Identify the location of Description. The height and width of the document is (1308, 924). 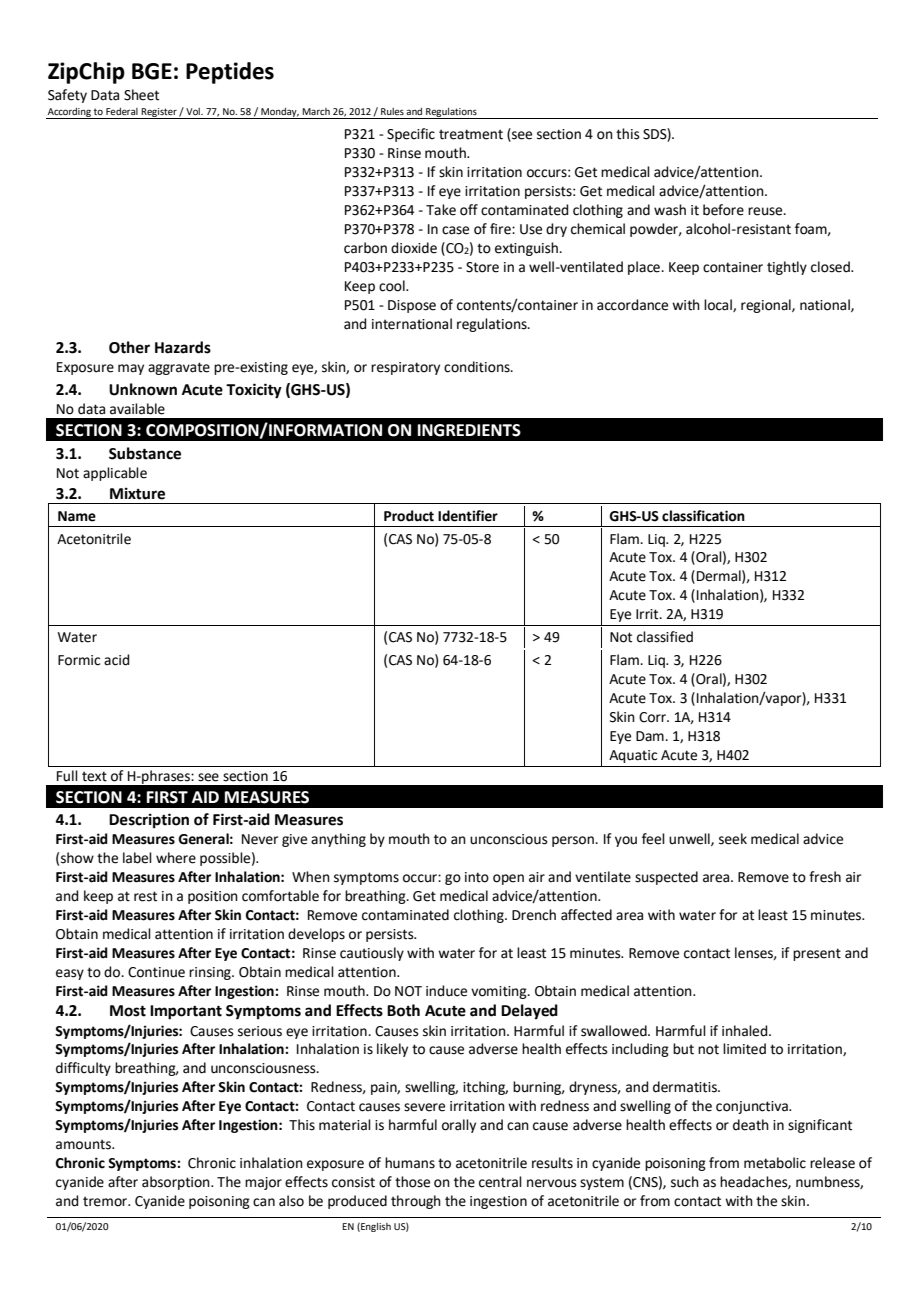
(149, 821).
